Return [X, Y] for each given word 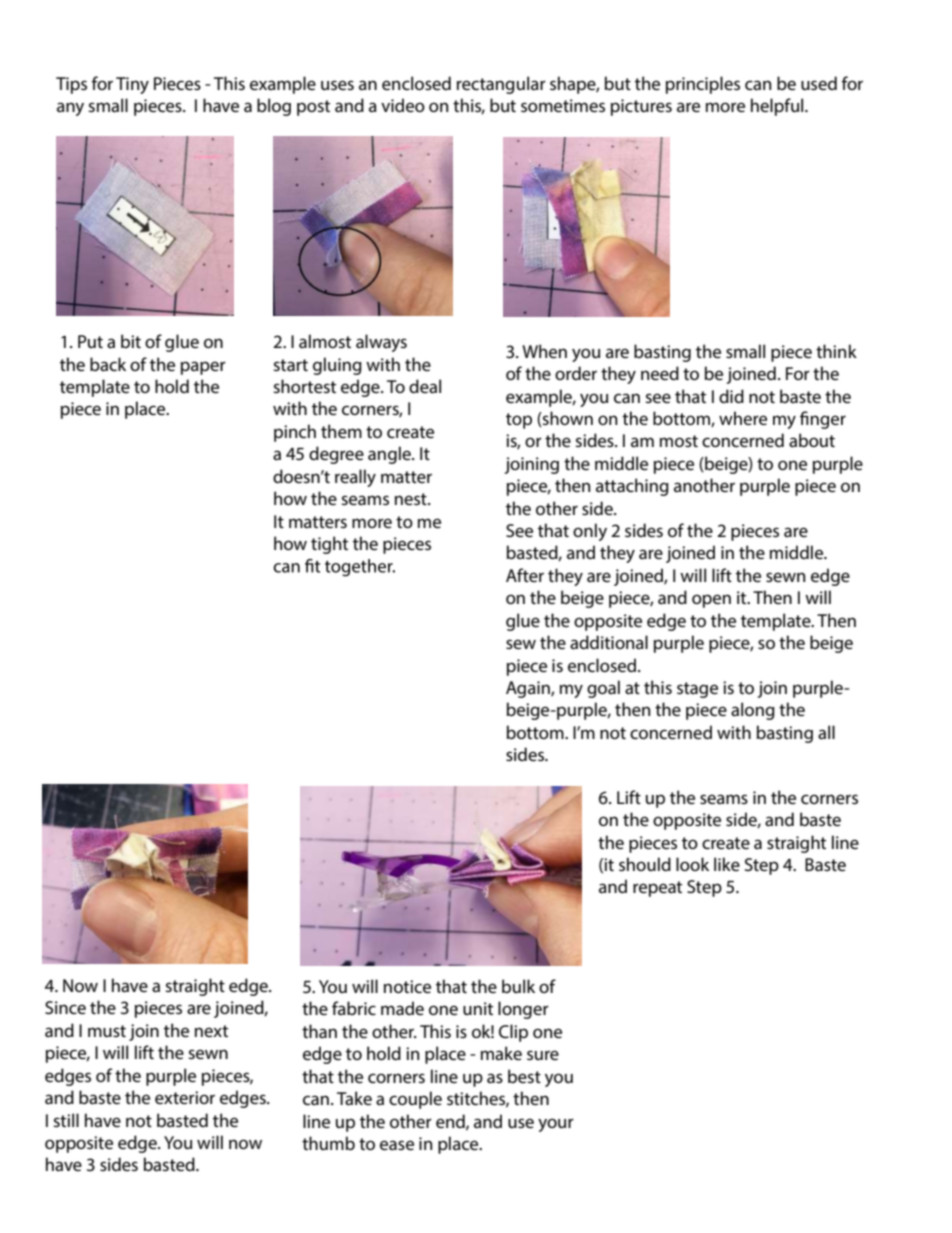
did [731, 396]
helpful [778, 107]
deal [425, 386]
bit [131, 341]
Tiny [132, 85]
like [727, 864]
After [525, 575]
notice [407, 986]
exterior [185, 1097]
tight [329, 545]
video [403, 105]
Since [65, 1007]
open [711, 601]
